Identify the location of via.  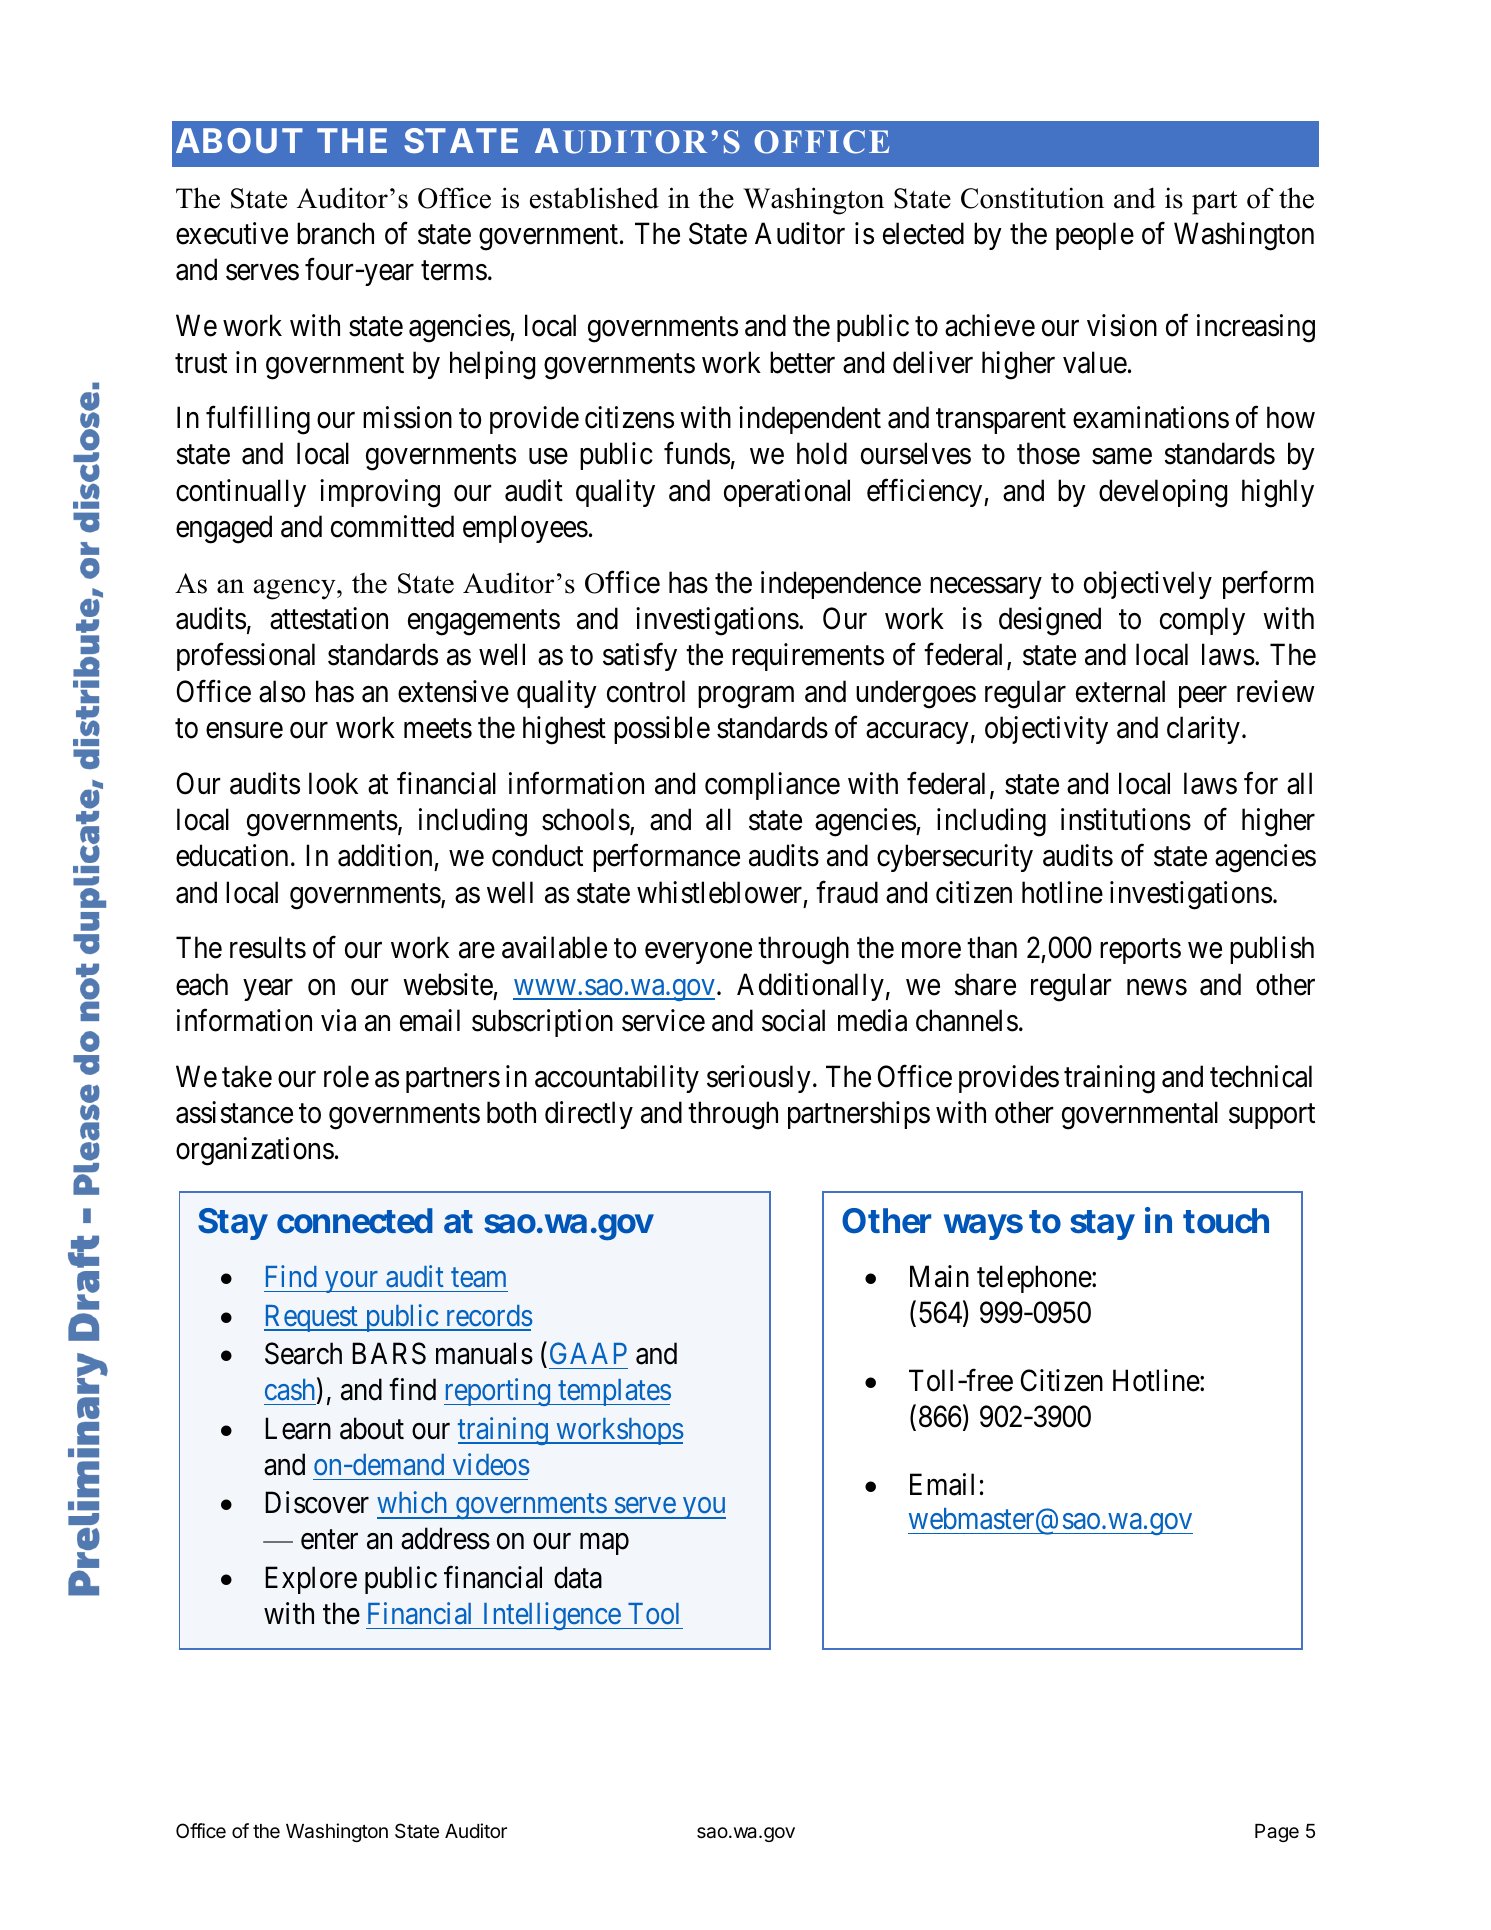
(338, 1020).
